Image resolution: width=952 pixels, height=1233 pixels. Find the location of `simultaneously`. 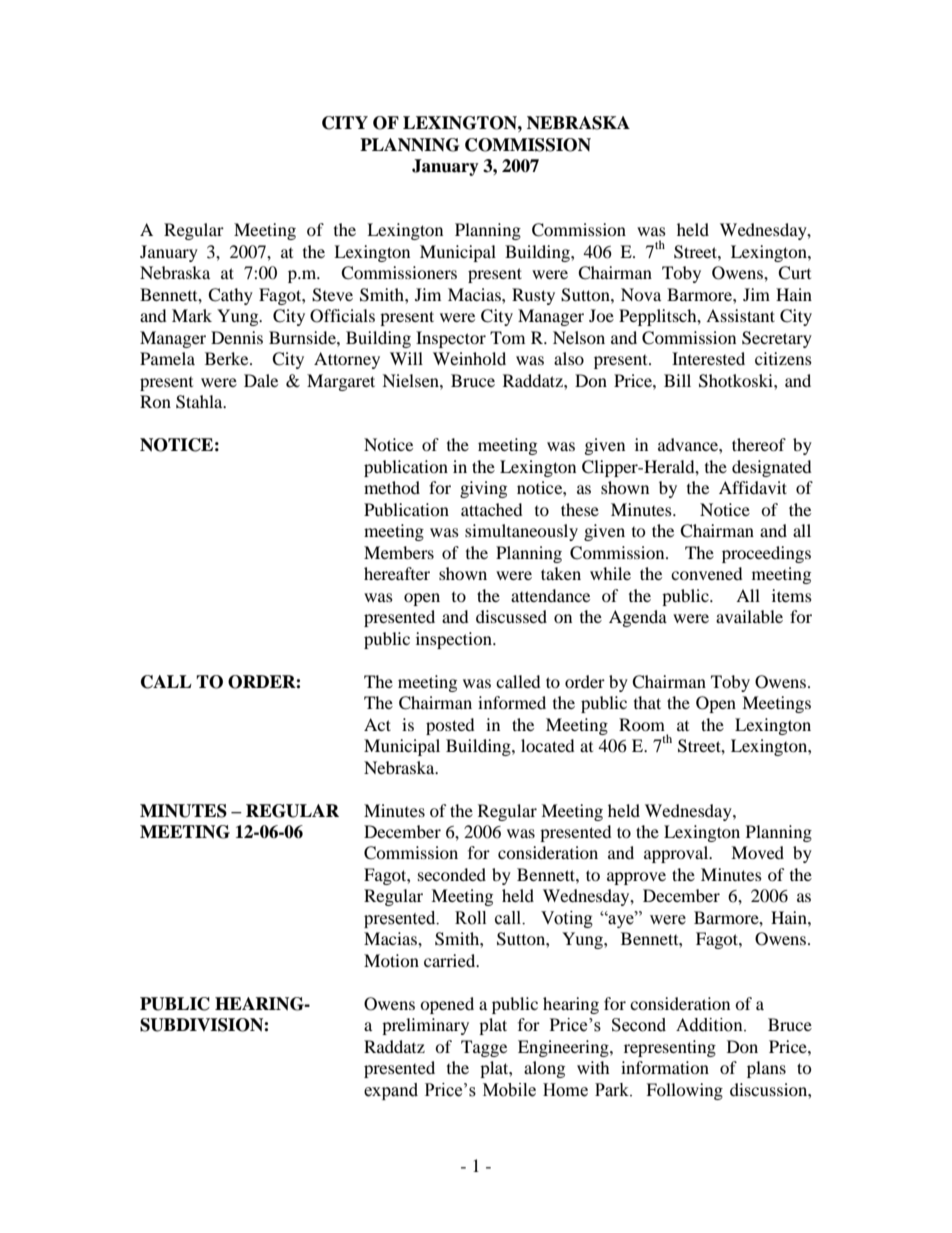

simultaneously is located at coordinates (521, 532).
